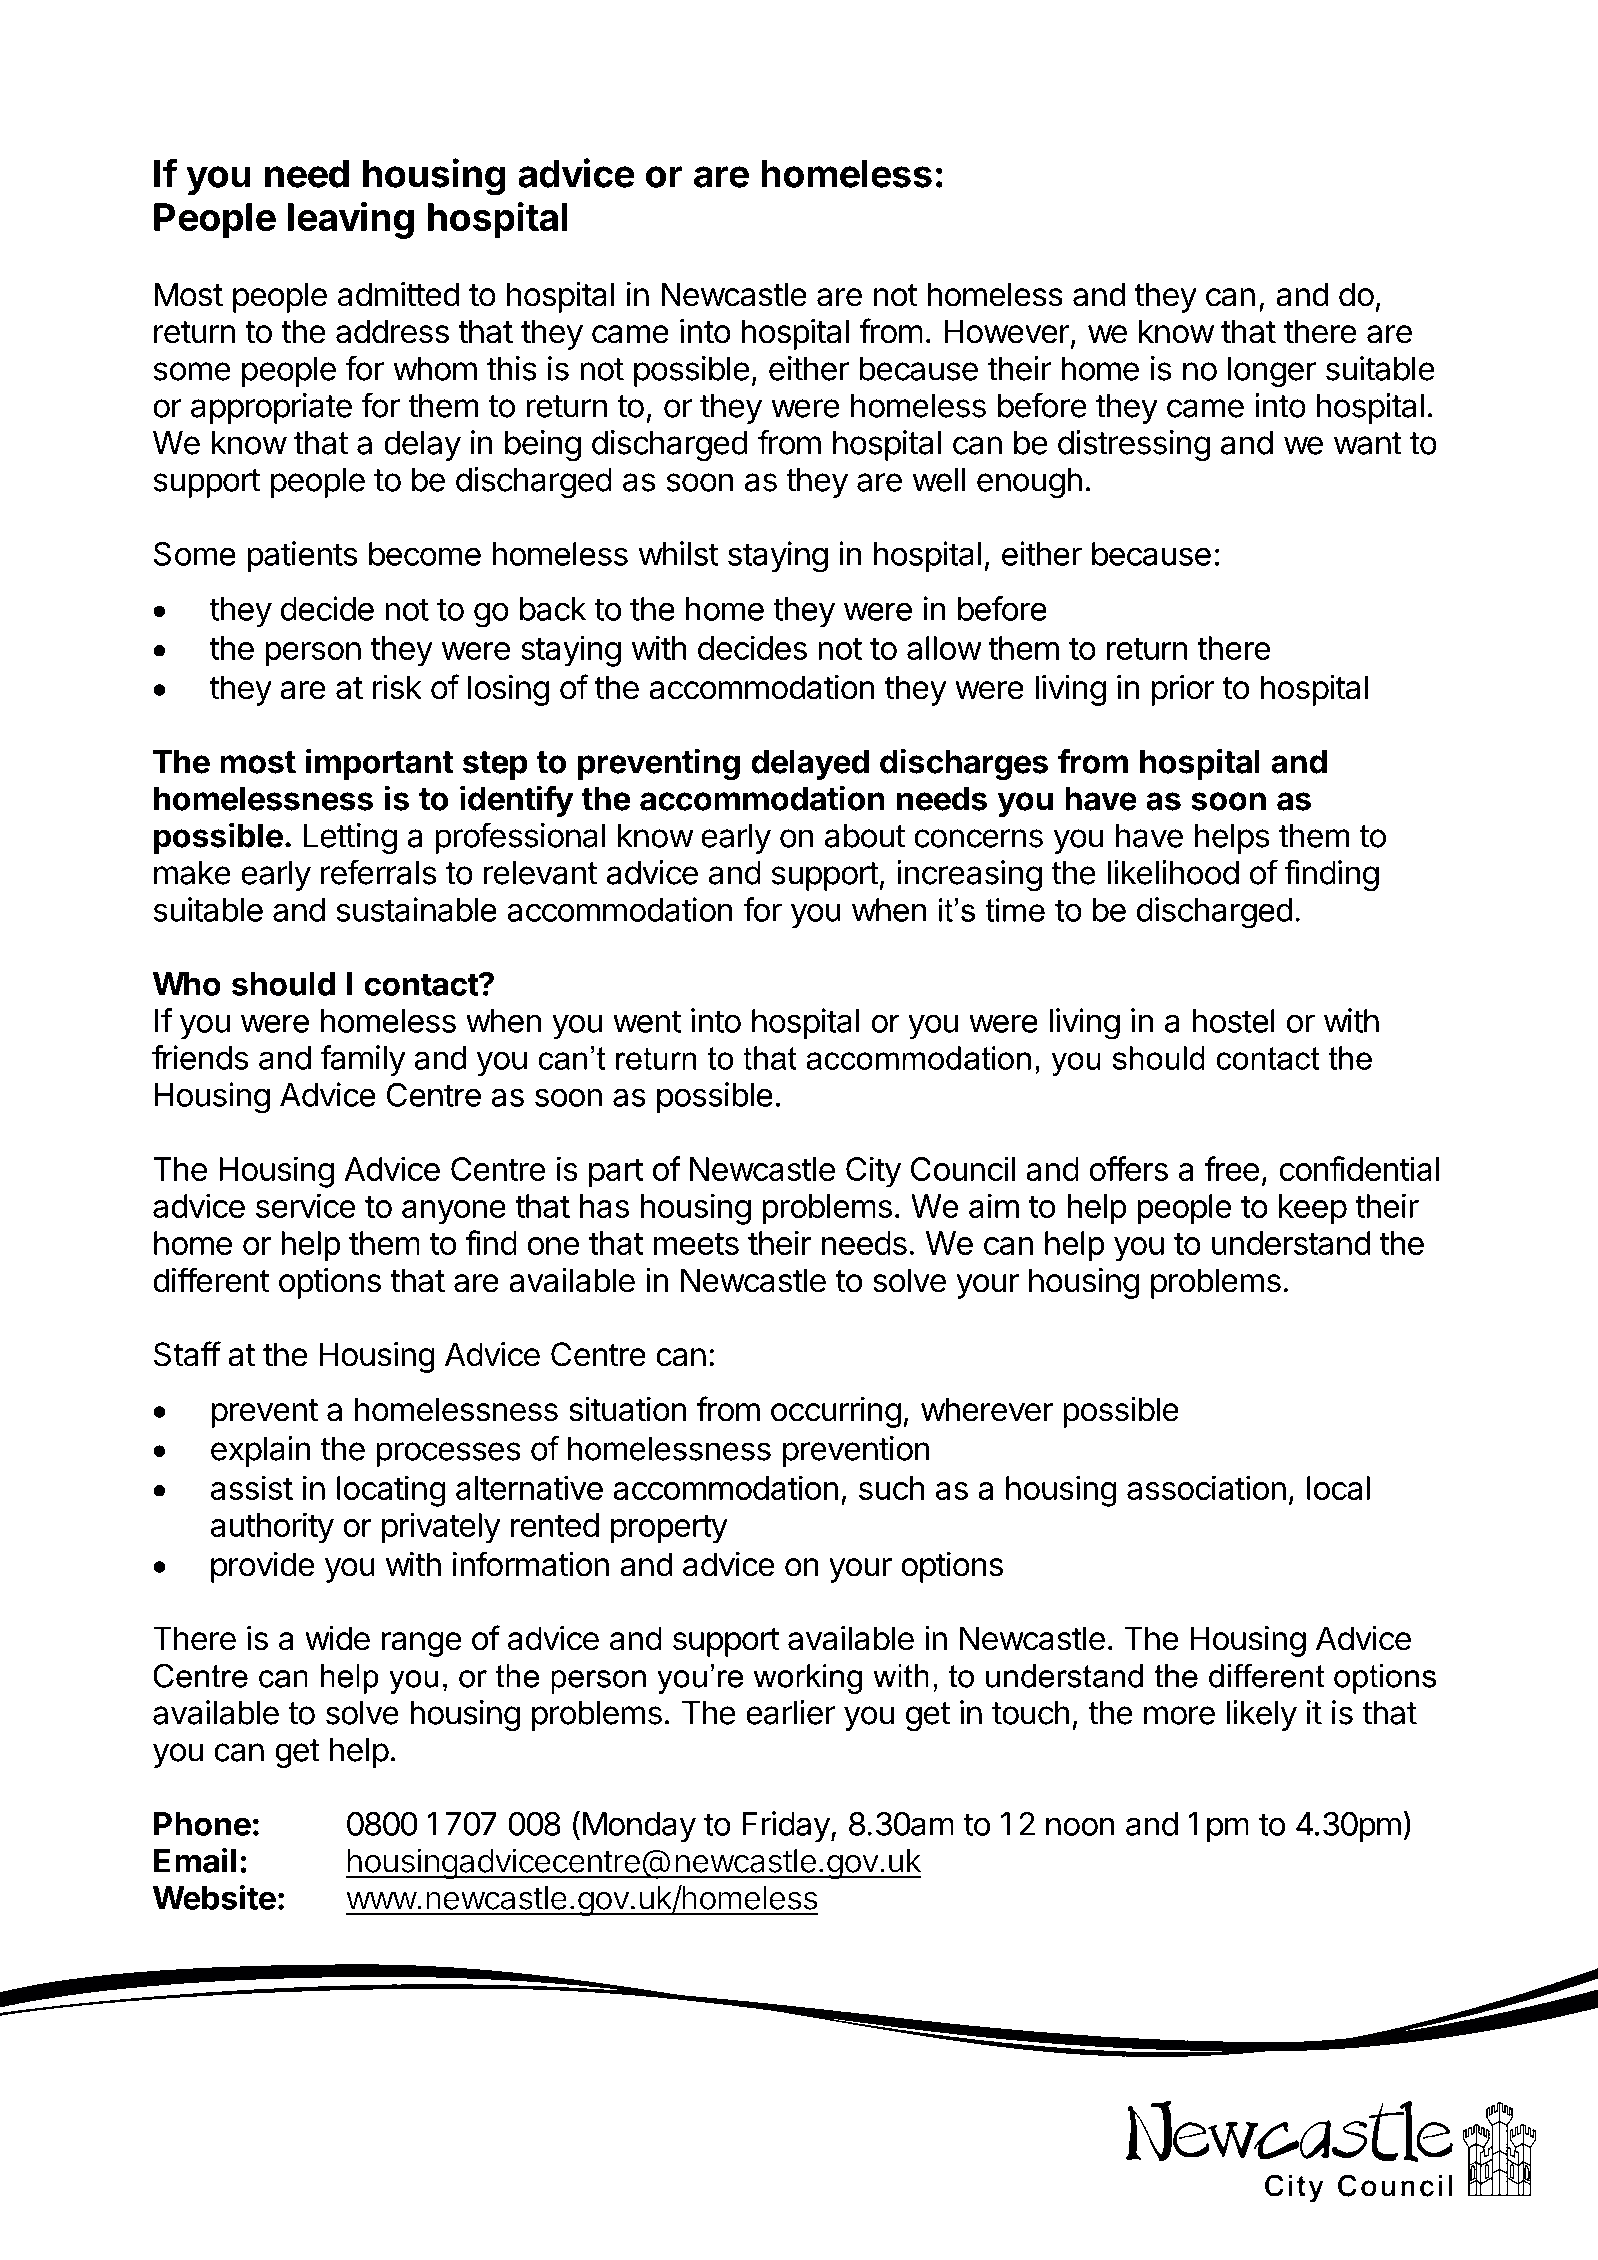  I want to click on family, so click(363, 1060).
